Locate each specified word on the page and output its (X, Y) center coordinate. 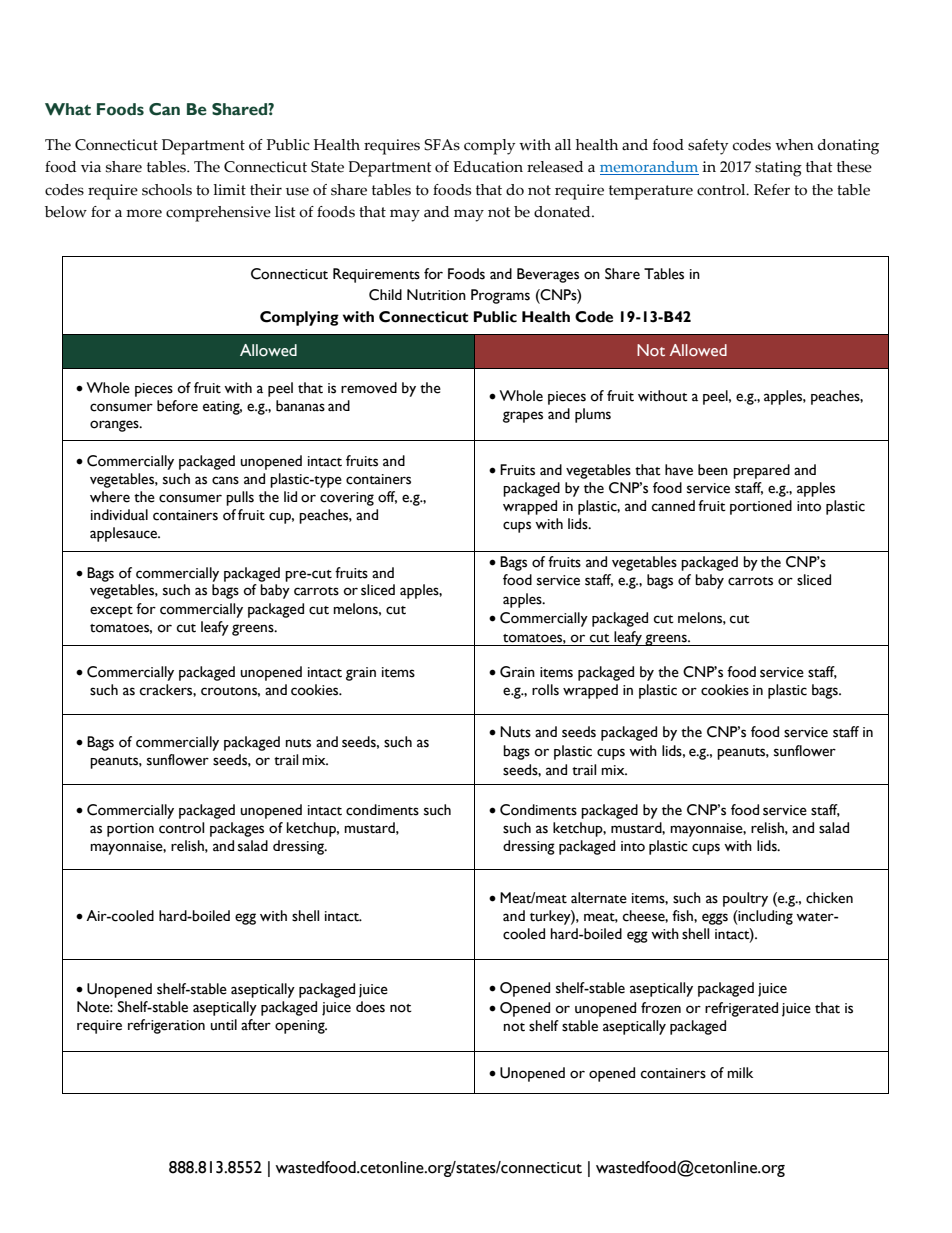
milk (740, 1072)
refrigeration (166, 1026)
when (794, 145)
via (91, 167)
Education (488, 167)
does (370, 1007)
